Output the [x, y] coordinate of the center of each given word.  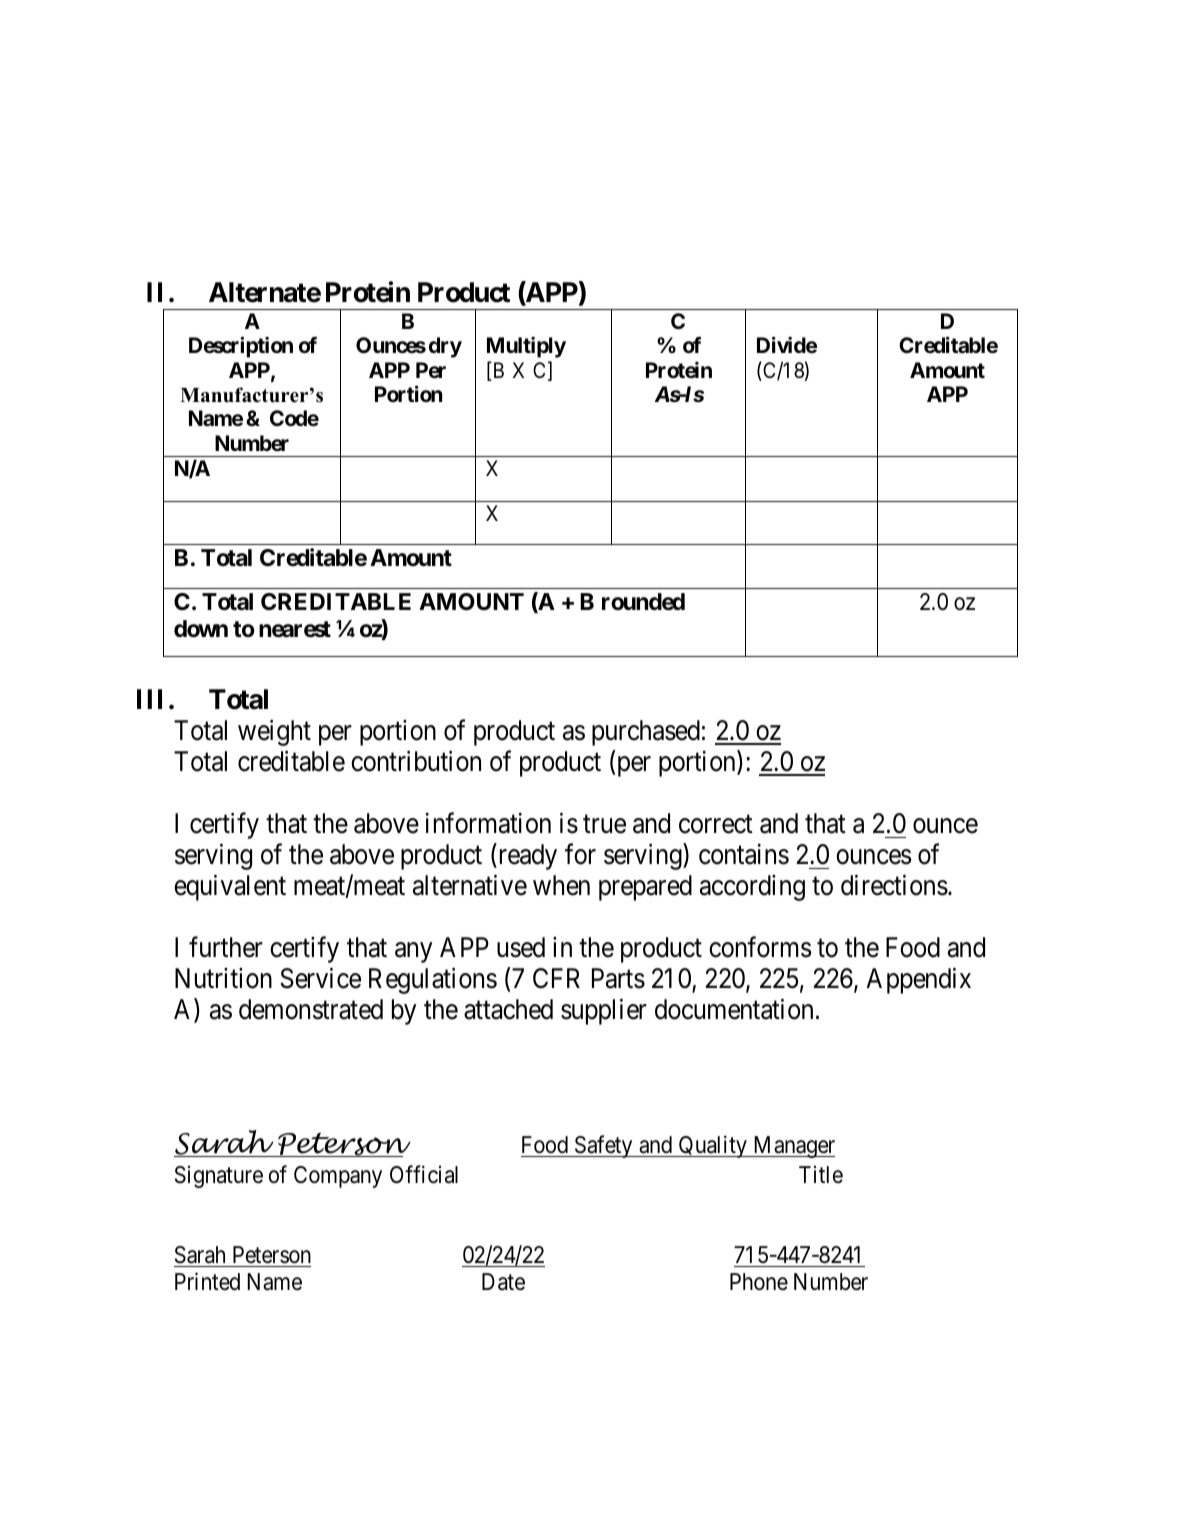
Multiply [526, 347]
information [488, 823]
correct [716, 824]
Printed [207, 1281]
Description [241, 347]
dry [445, 347]
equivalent [230, 888]
